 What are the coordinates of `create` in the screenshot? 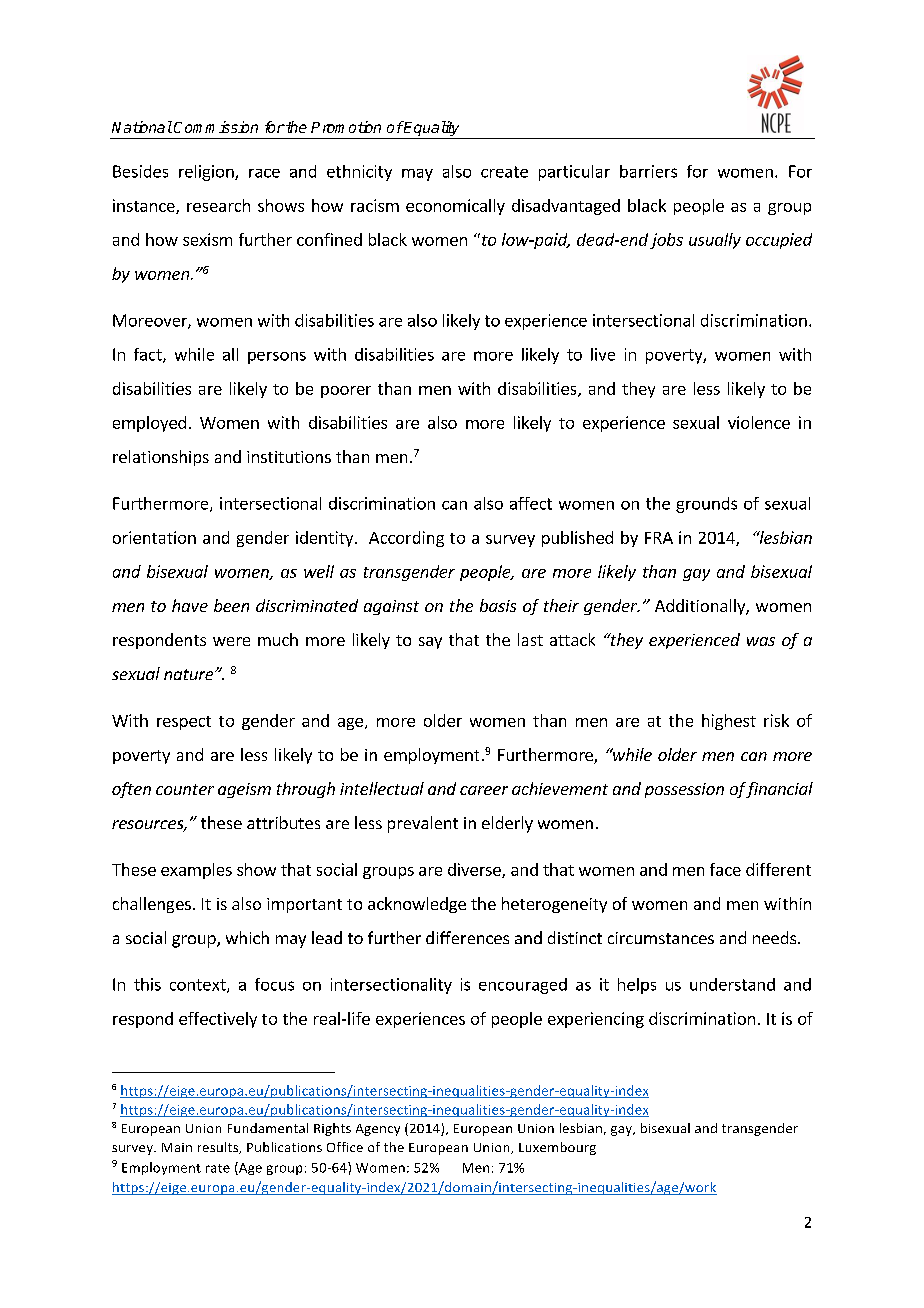 It's located at (504, 172).
